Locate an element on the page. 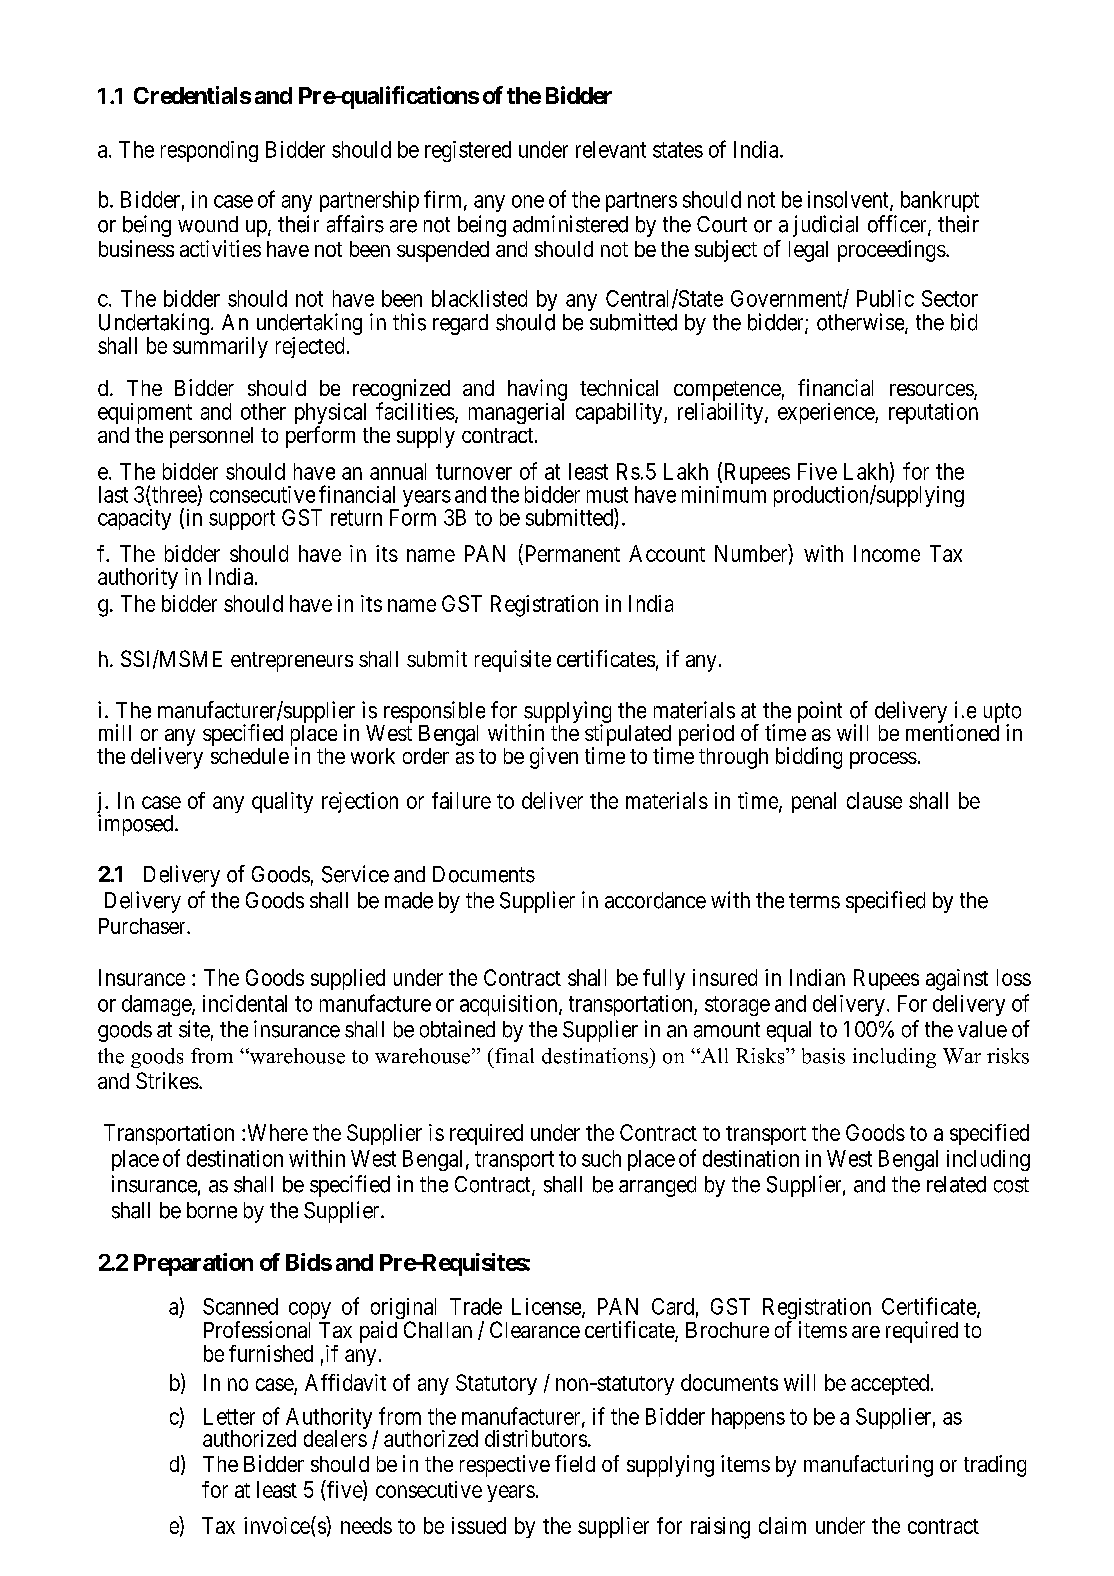  given is located at coordinates (554, 758).
